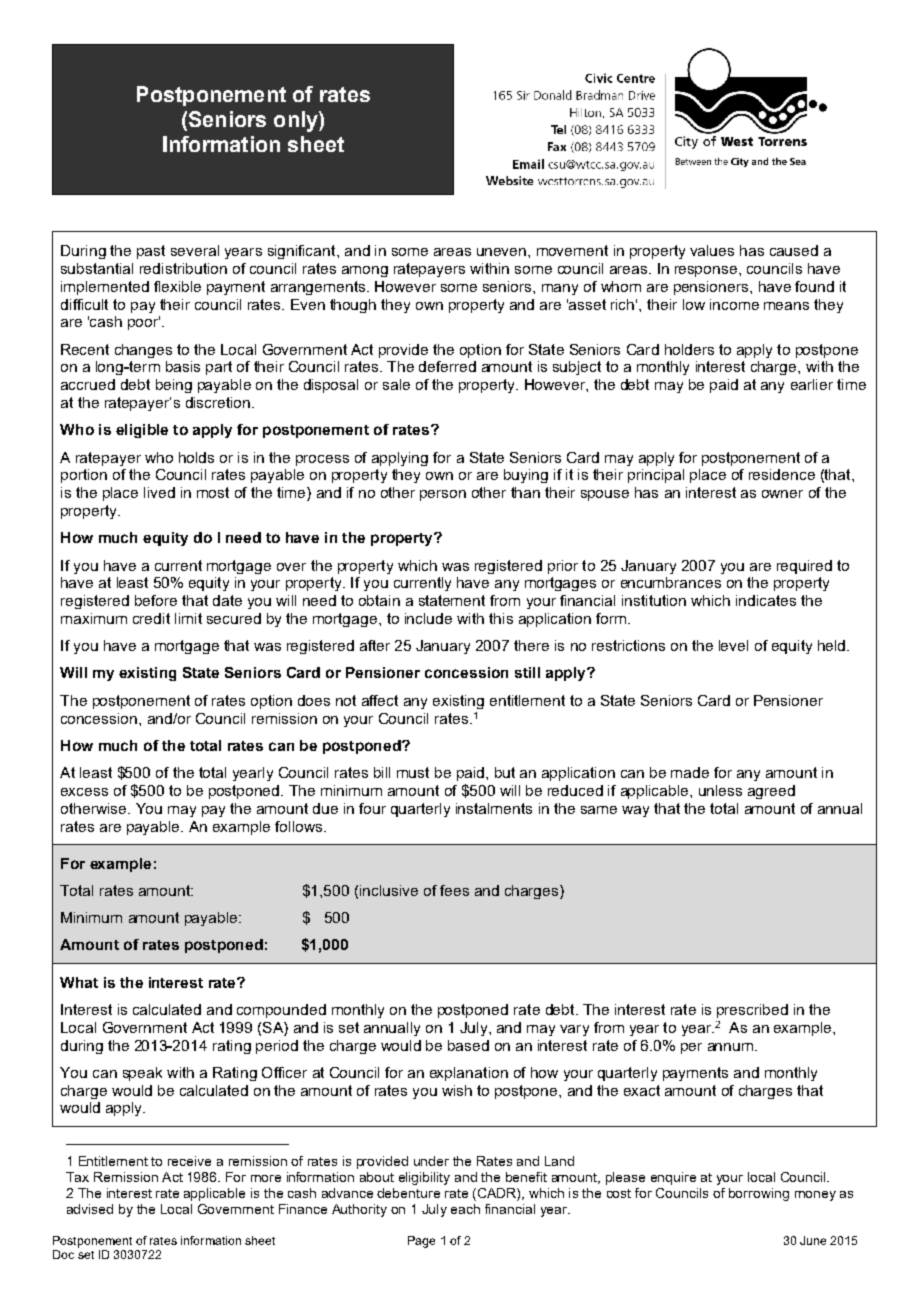 The height and width of the screenshot is (1308, 924). What do you see at coordinates (782, 474) in the screenshot?
I see `residence` at bounding box center [782, 474].
